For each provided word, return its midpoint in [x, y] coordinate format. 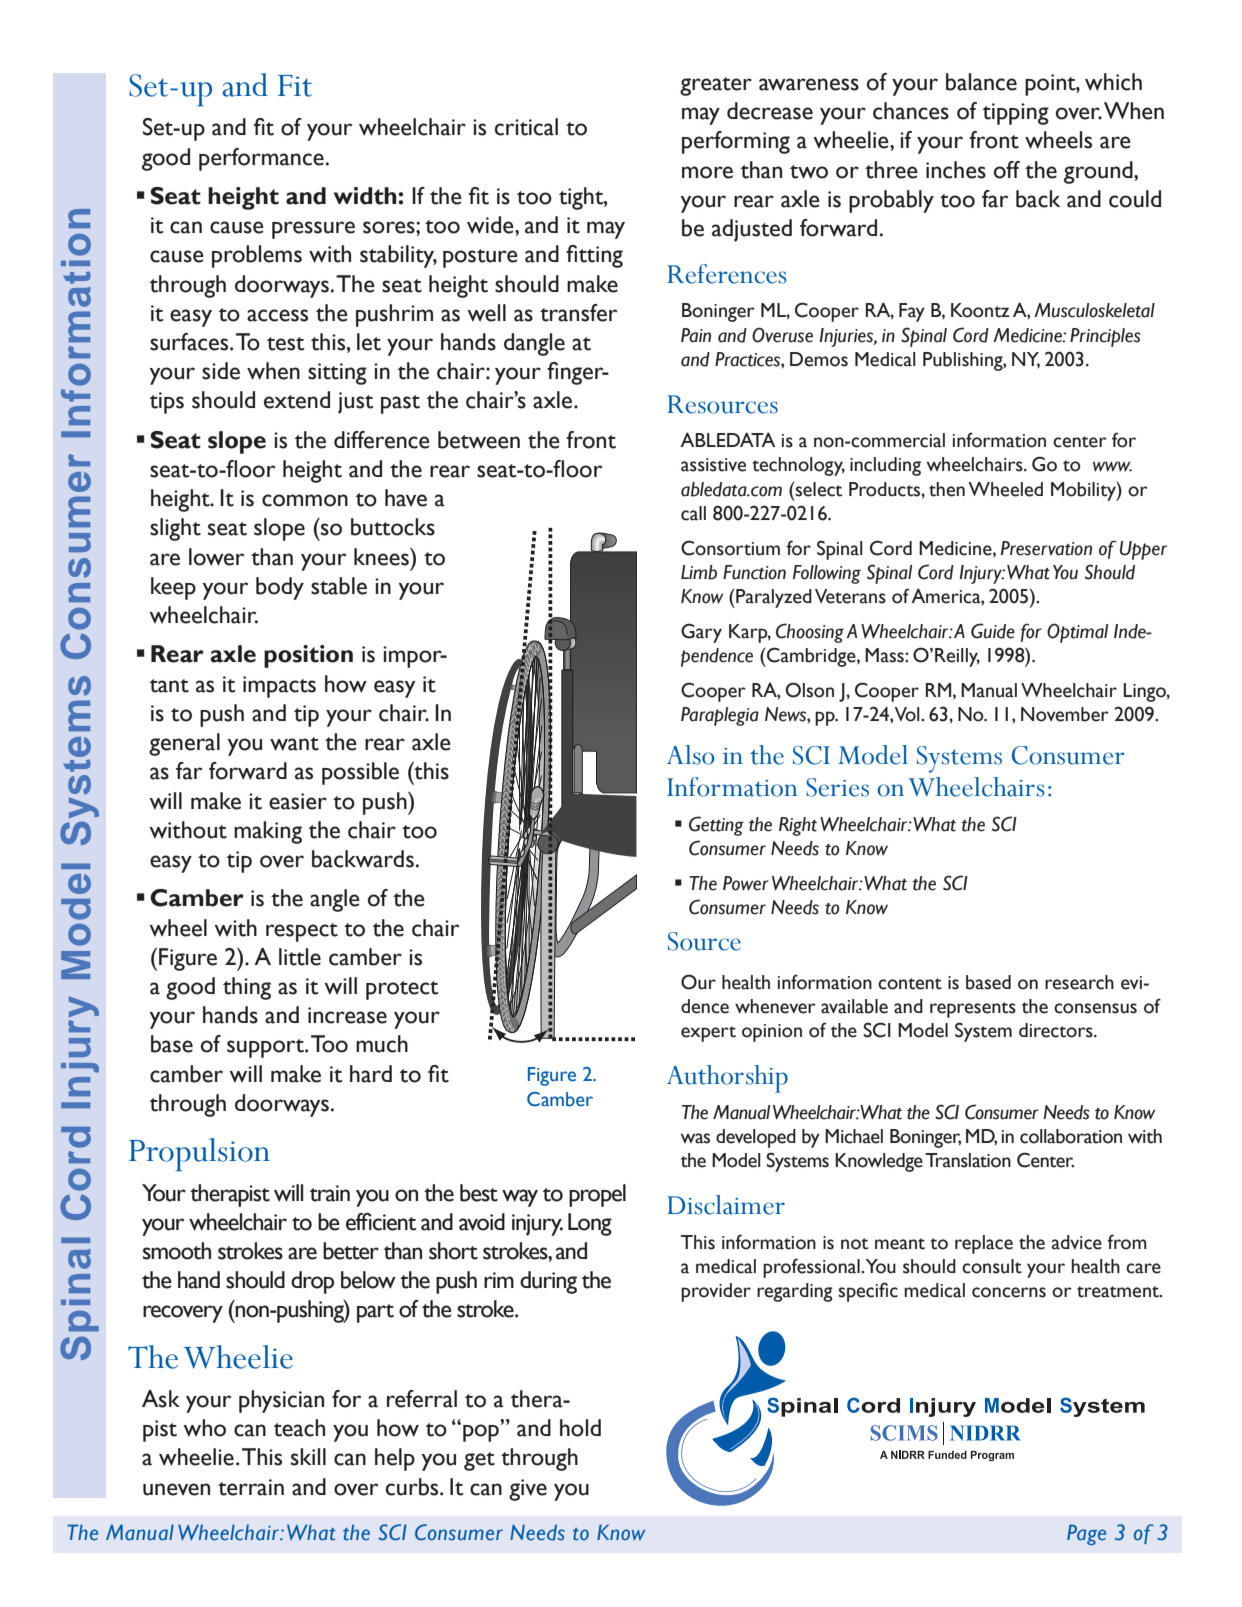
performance [261, 159]
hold [580, 1428]
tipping [1016, 114]
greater [716, 86]
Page [1086, 1534]
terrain [251, 1487]
